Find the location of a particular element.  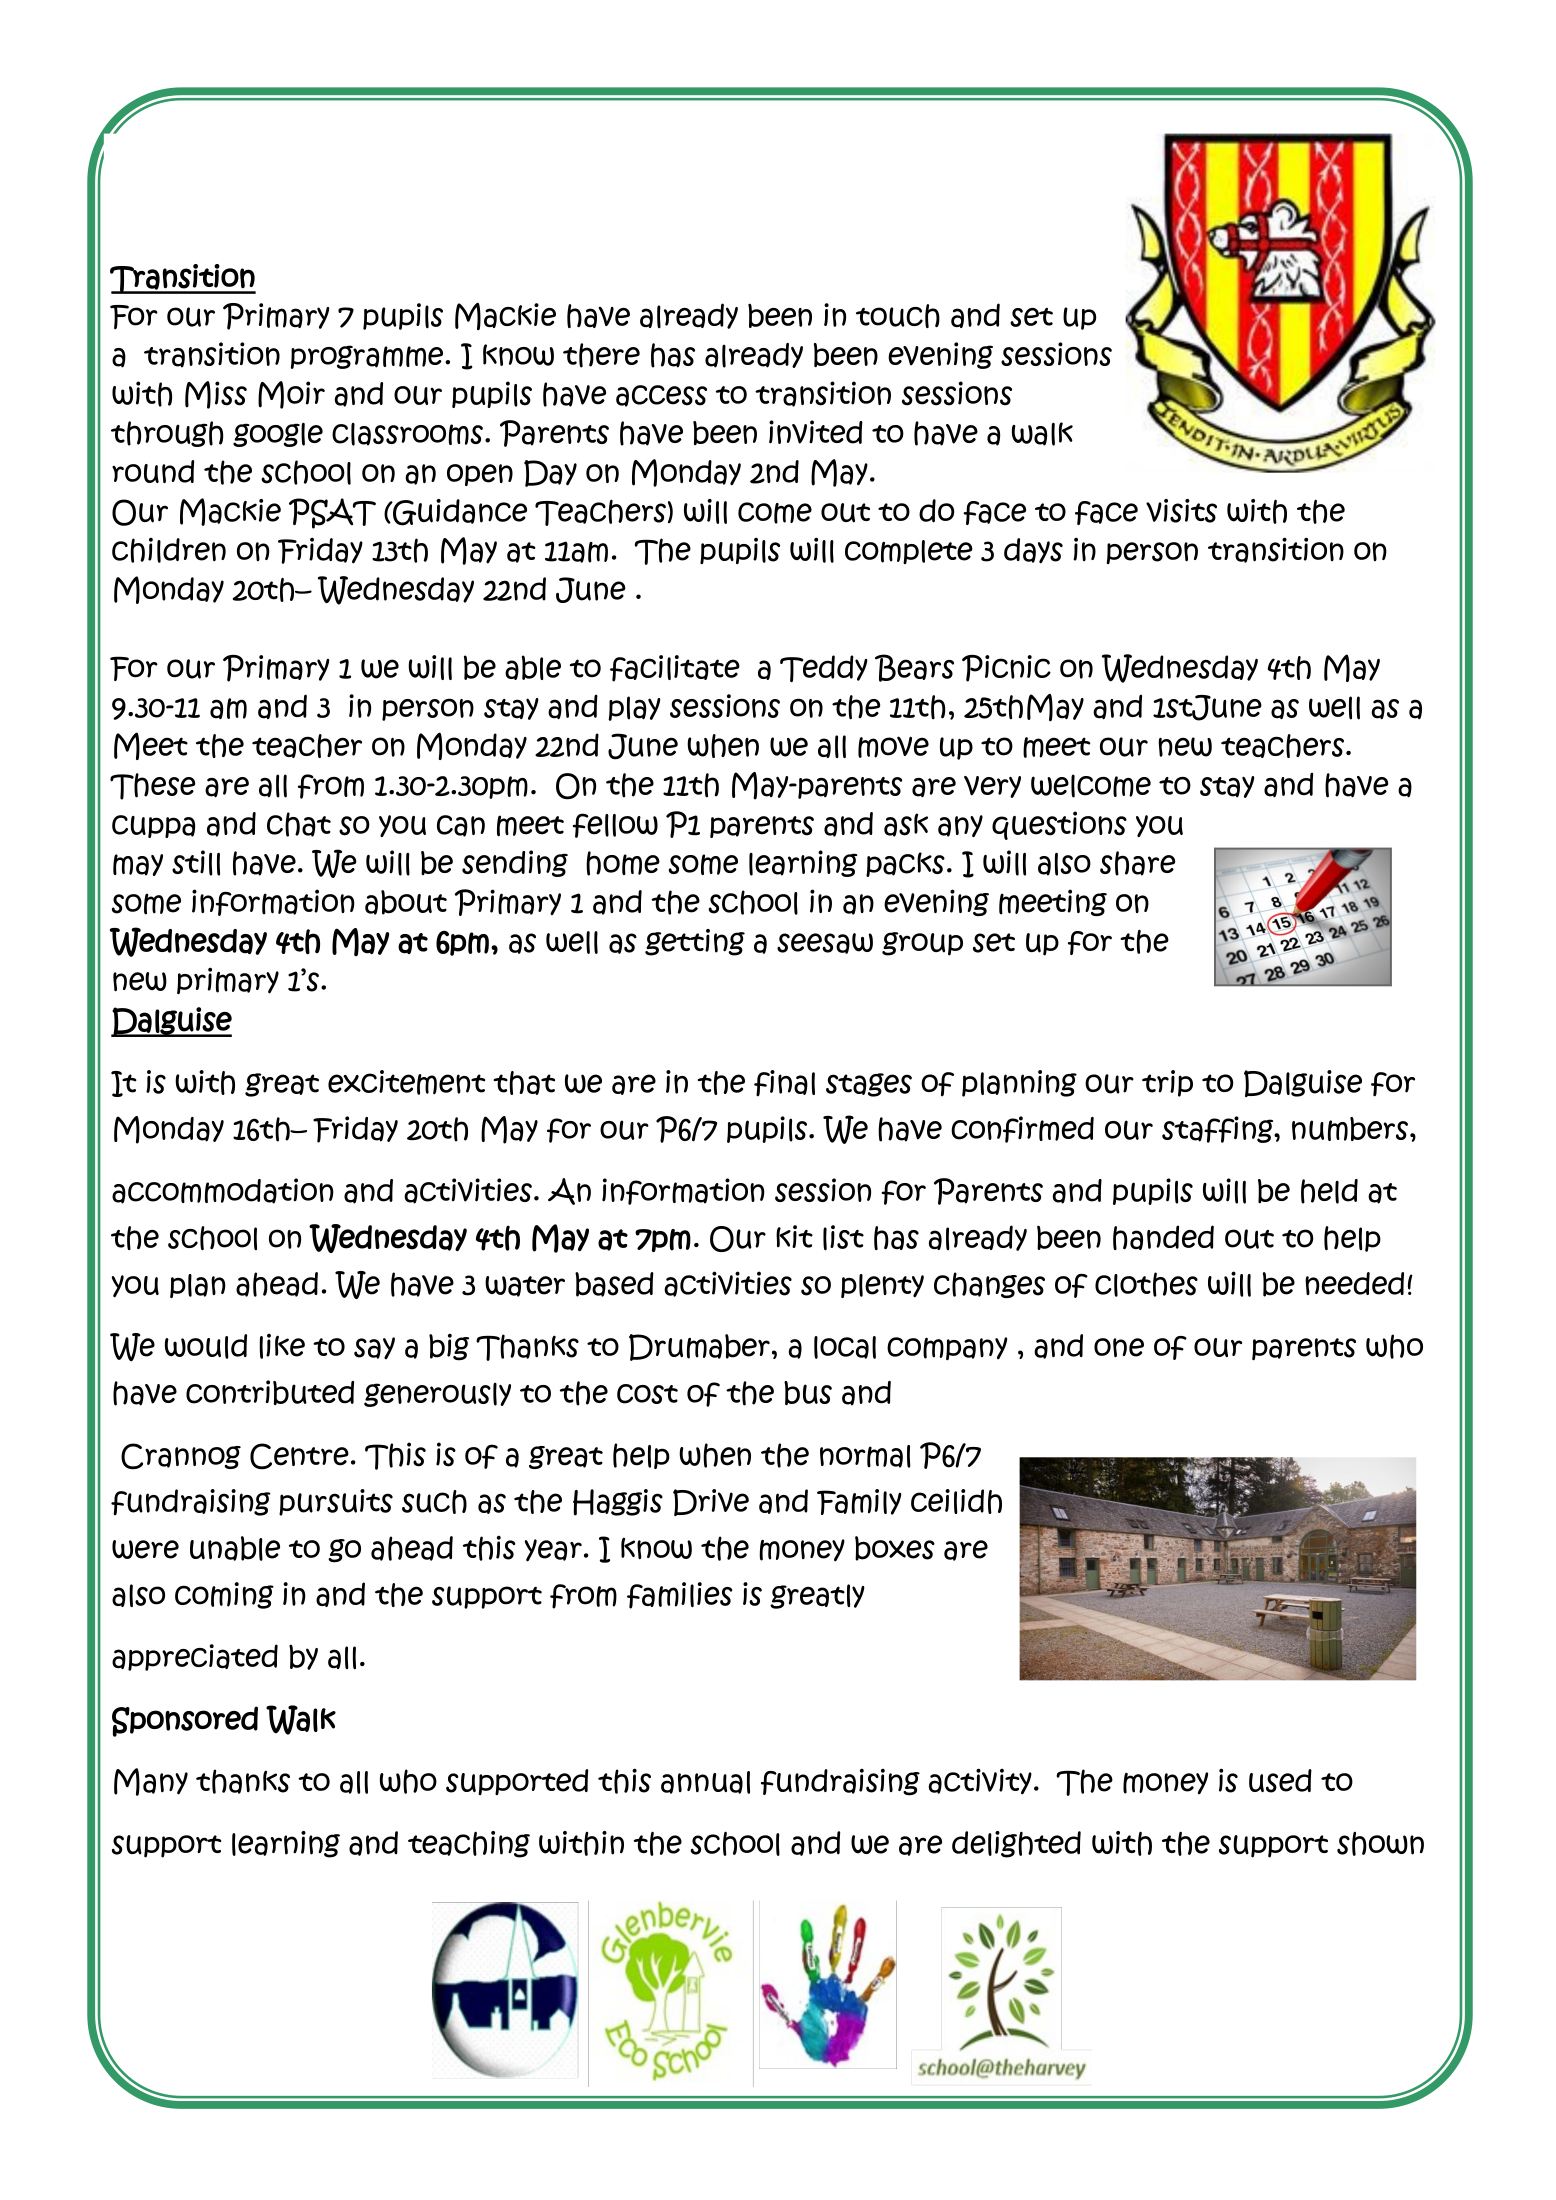

visits is located at coordinates (1181, 511).
